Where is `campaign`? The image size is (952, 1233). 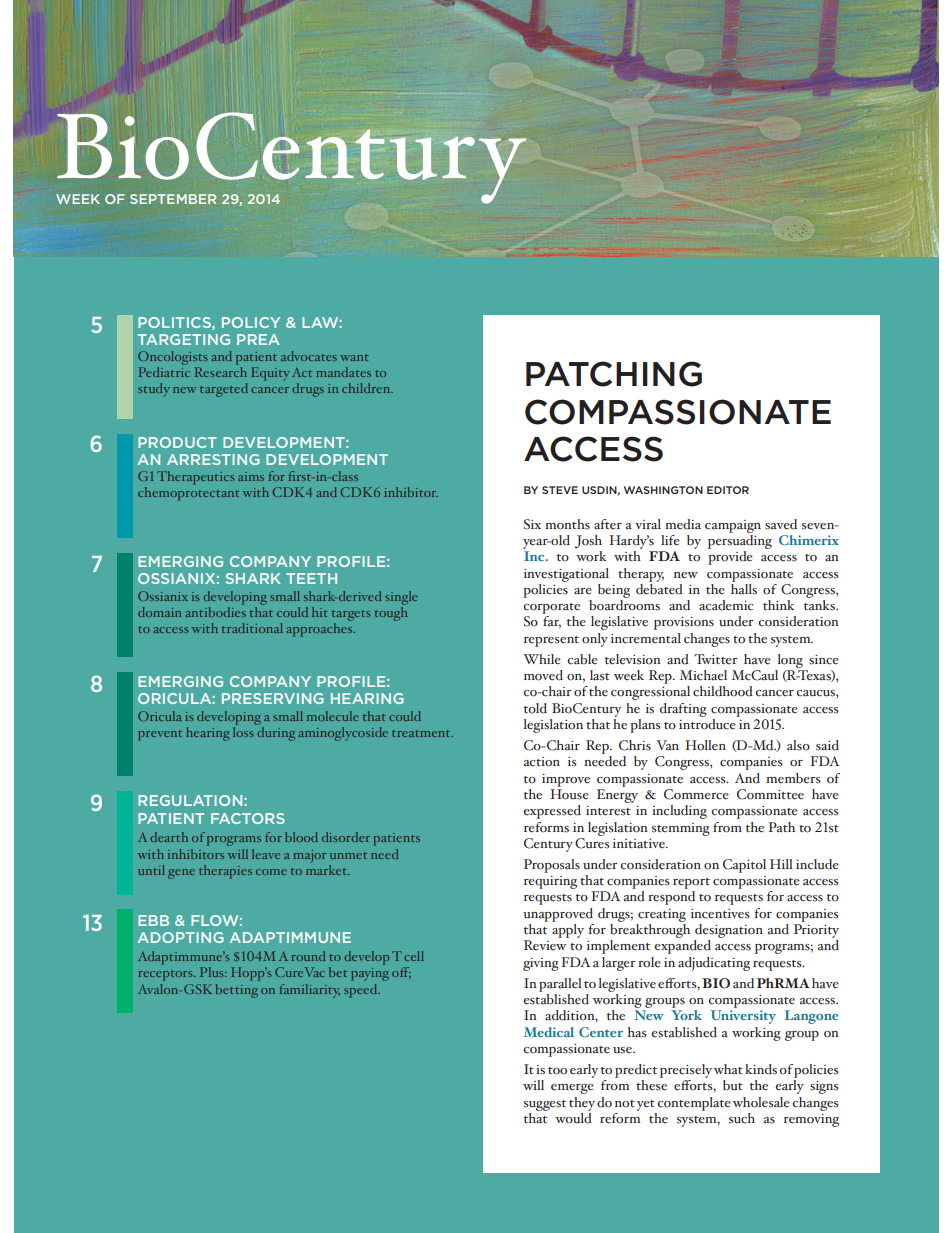 campaign is located at coordinates (733, 526).
